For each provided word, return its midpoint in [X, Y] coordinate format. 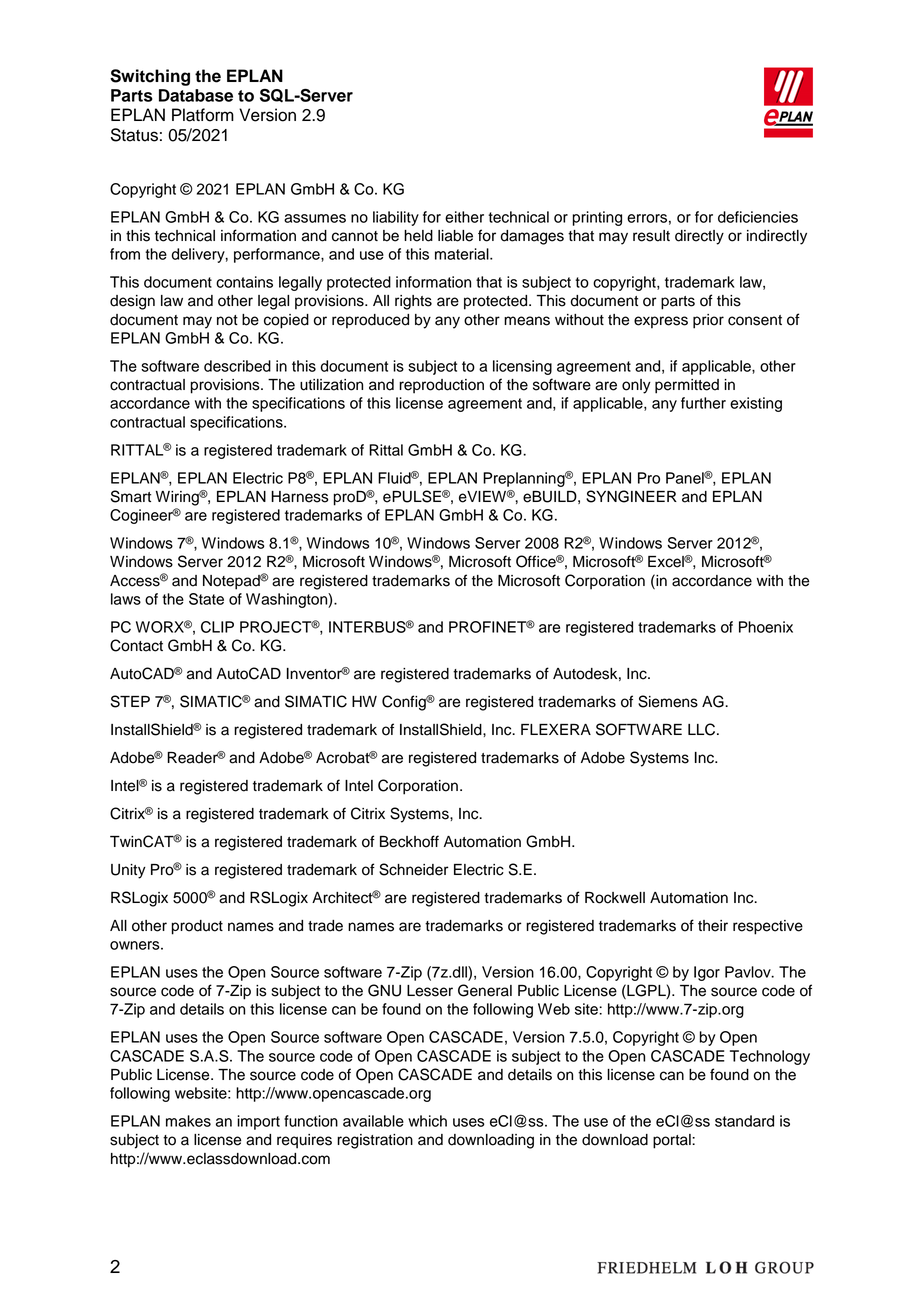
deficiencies [758, 217]
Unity [128, 871]
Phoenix [766, 627]
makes [188, 1121]
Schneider [414, 869]
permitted [687, 386]
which [427, 1121]
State [206, 599]
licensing [522, 367]
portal [673, 1141]
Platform [203, 115]
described [237, 366]
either [464, 217]
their [713, 926]
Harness [300, 497]
